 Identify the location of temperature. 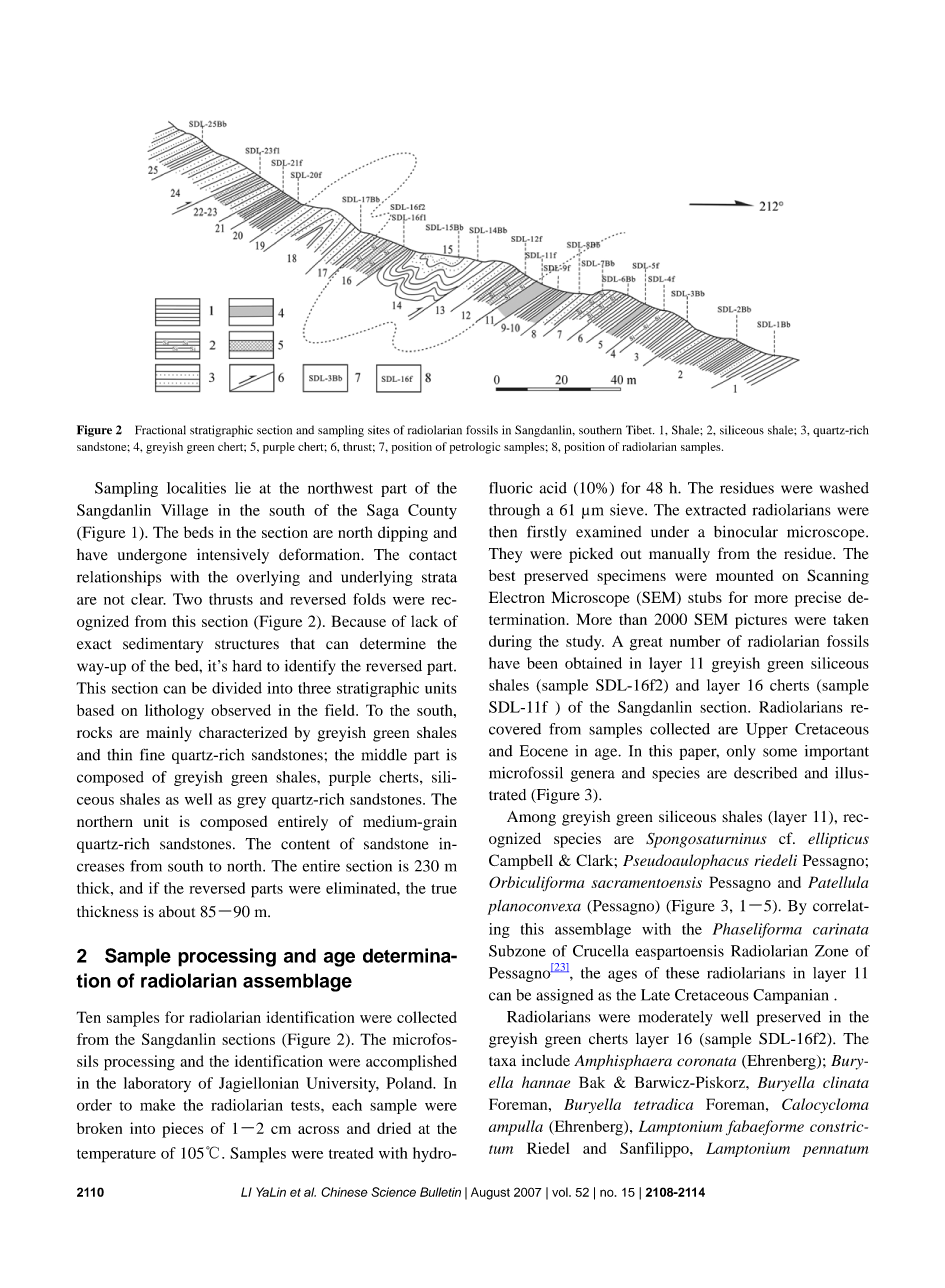
(116, 1156).
